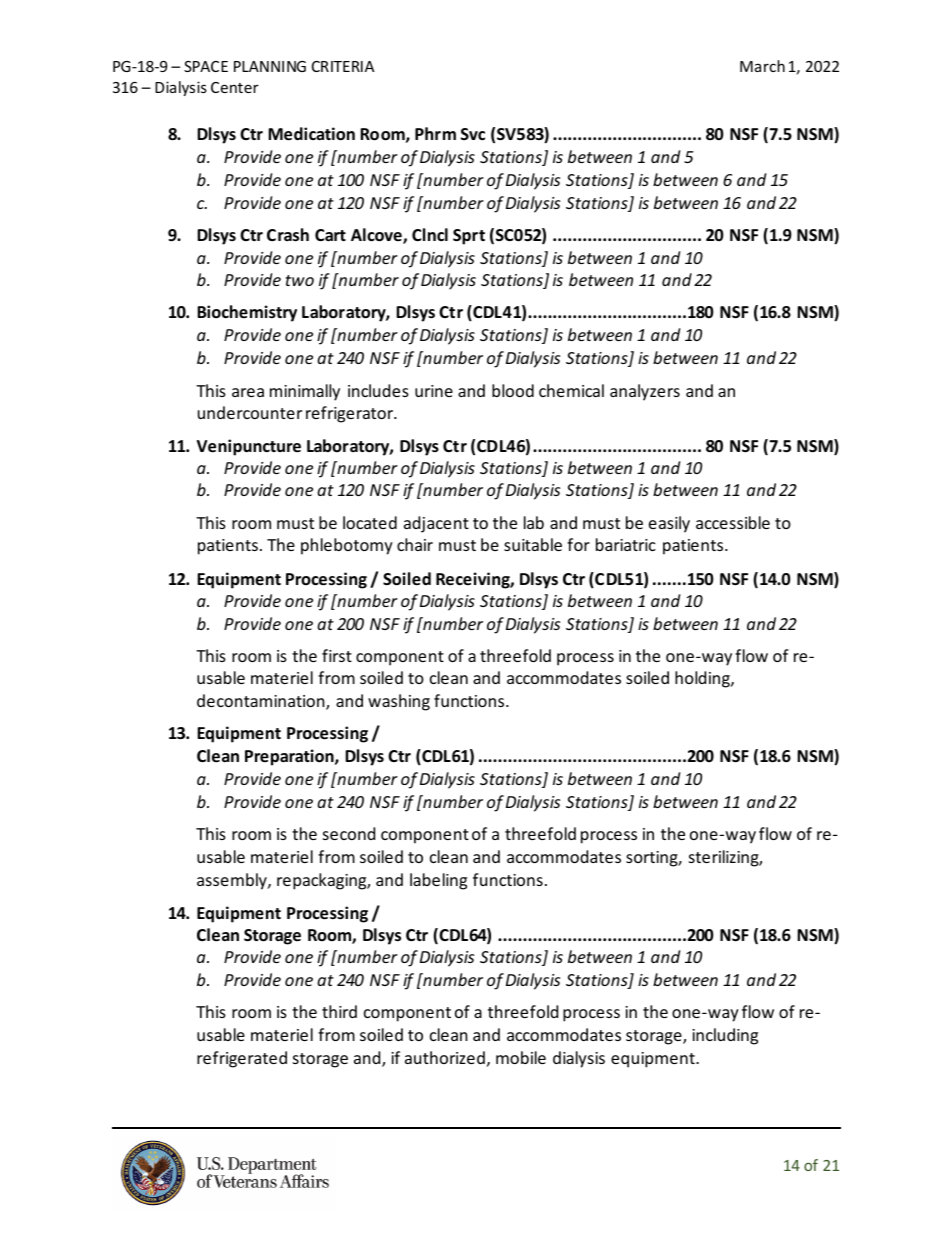 The image size is (952, 1233). Describe the element at coordinates (270, 66) in the image. I see `PLANNING` at that location.
